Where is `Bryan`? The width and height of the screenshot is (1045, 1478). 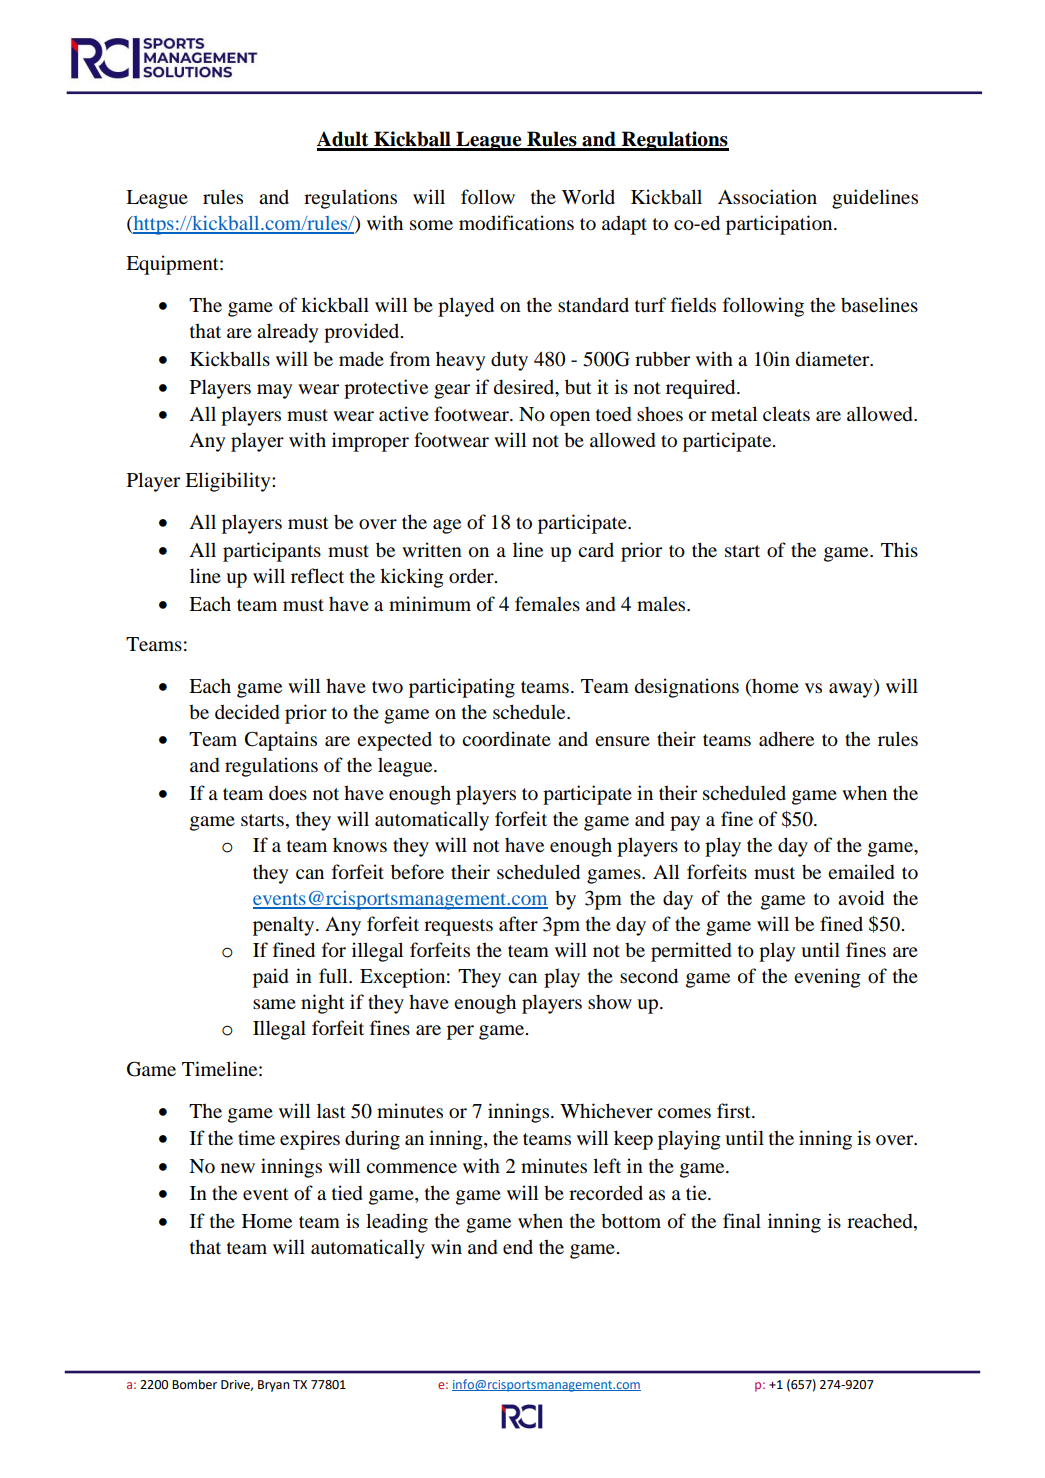
Bryan is located at coordinates (273, 1386).
